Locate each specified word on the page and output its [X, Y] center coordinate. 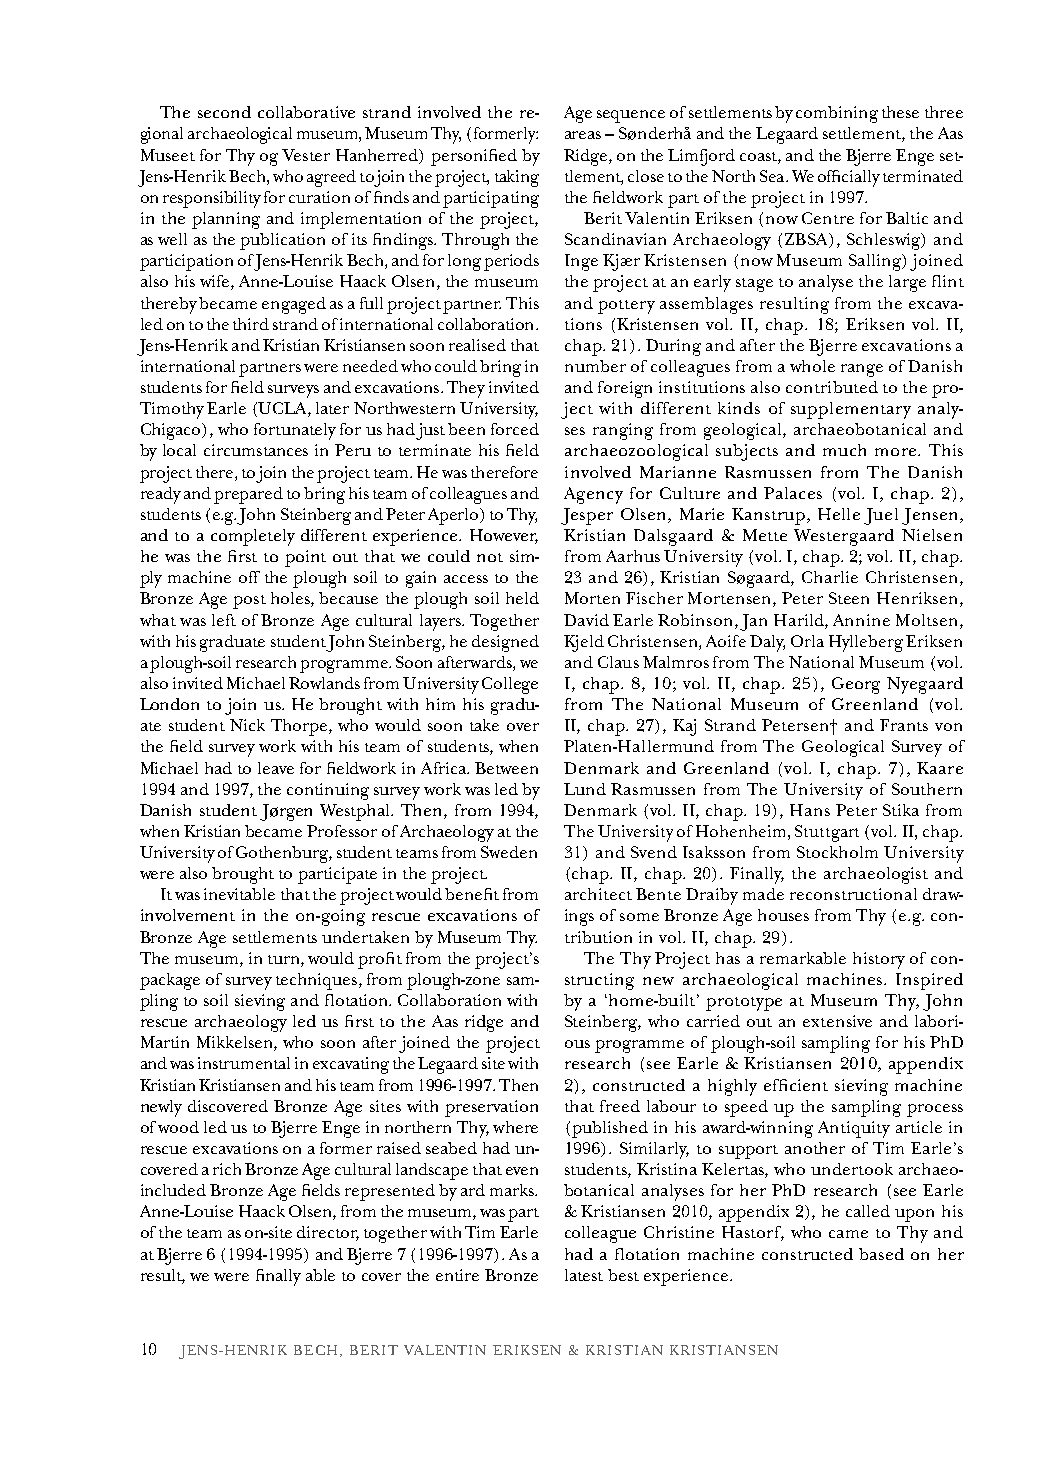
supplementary [851, 410]
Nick [247, 725]
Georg [856, 685]
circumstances [256, 450]
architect [598, 894]
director [328, 1233]
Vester [306, 155]
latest [584, 1275]
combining [837, 114]
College [510, 685]
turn [285, 959]
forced [515, 429]
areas [583, 135]
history [879, 960]
